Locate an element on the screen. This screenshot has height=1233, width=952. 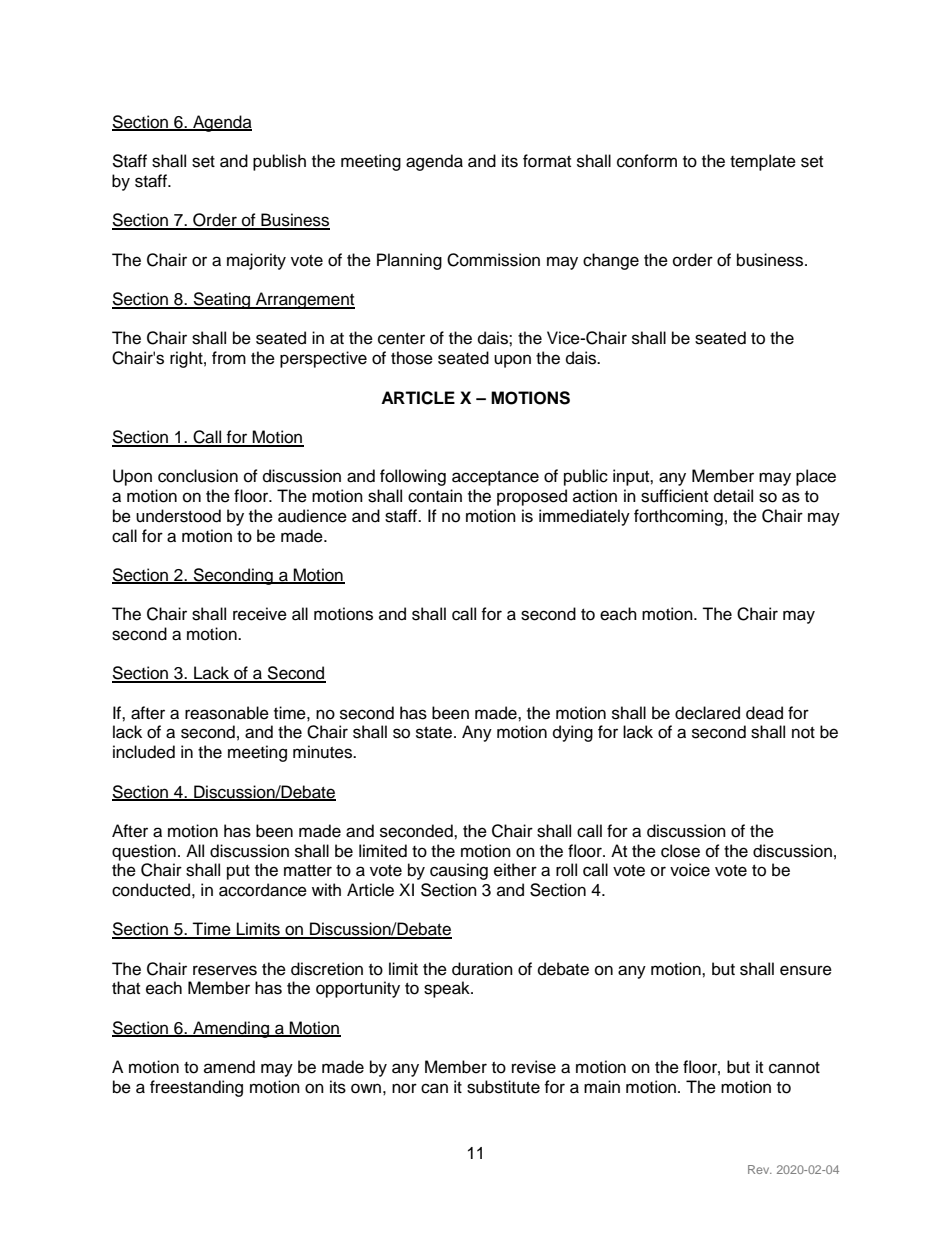
template is located at coordinates (763, 162).
